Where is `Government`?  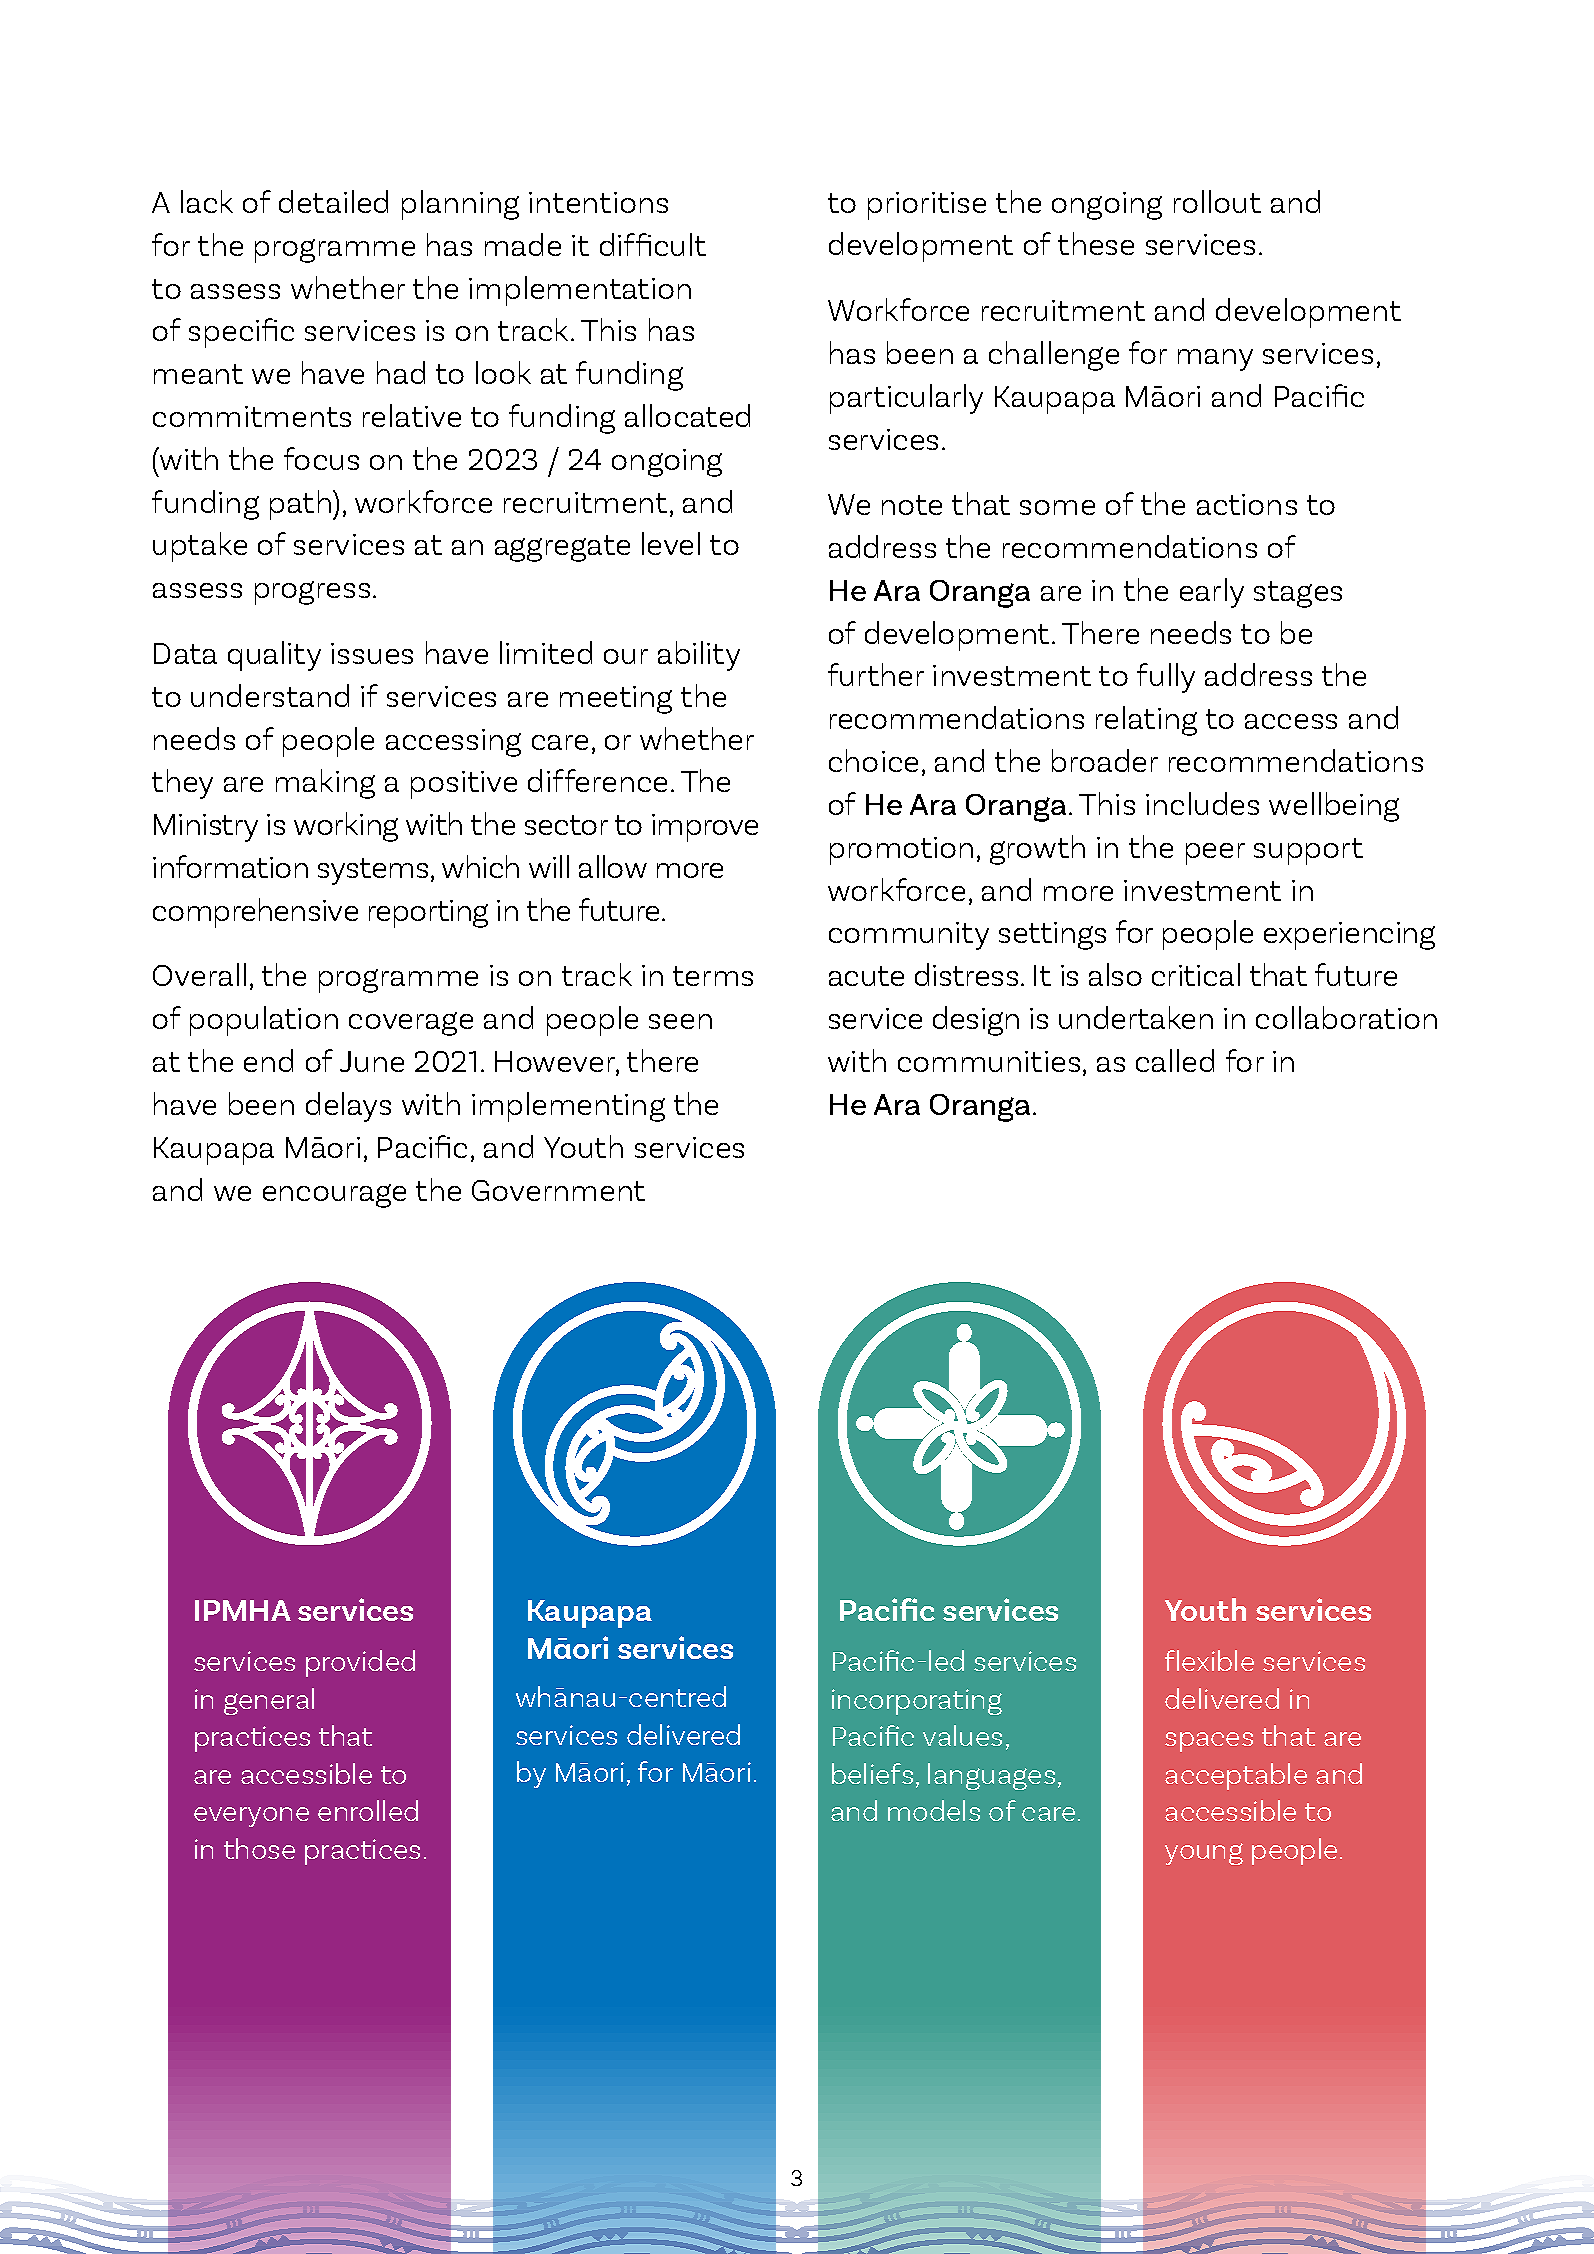
Government is located at coordinates (558, 1190).
